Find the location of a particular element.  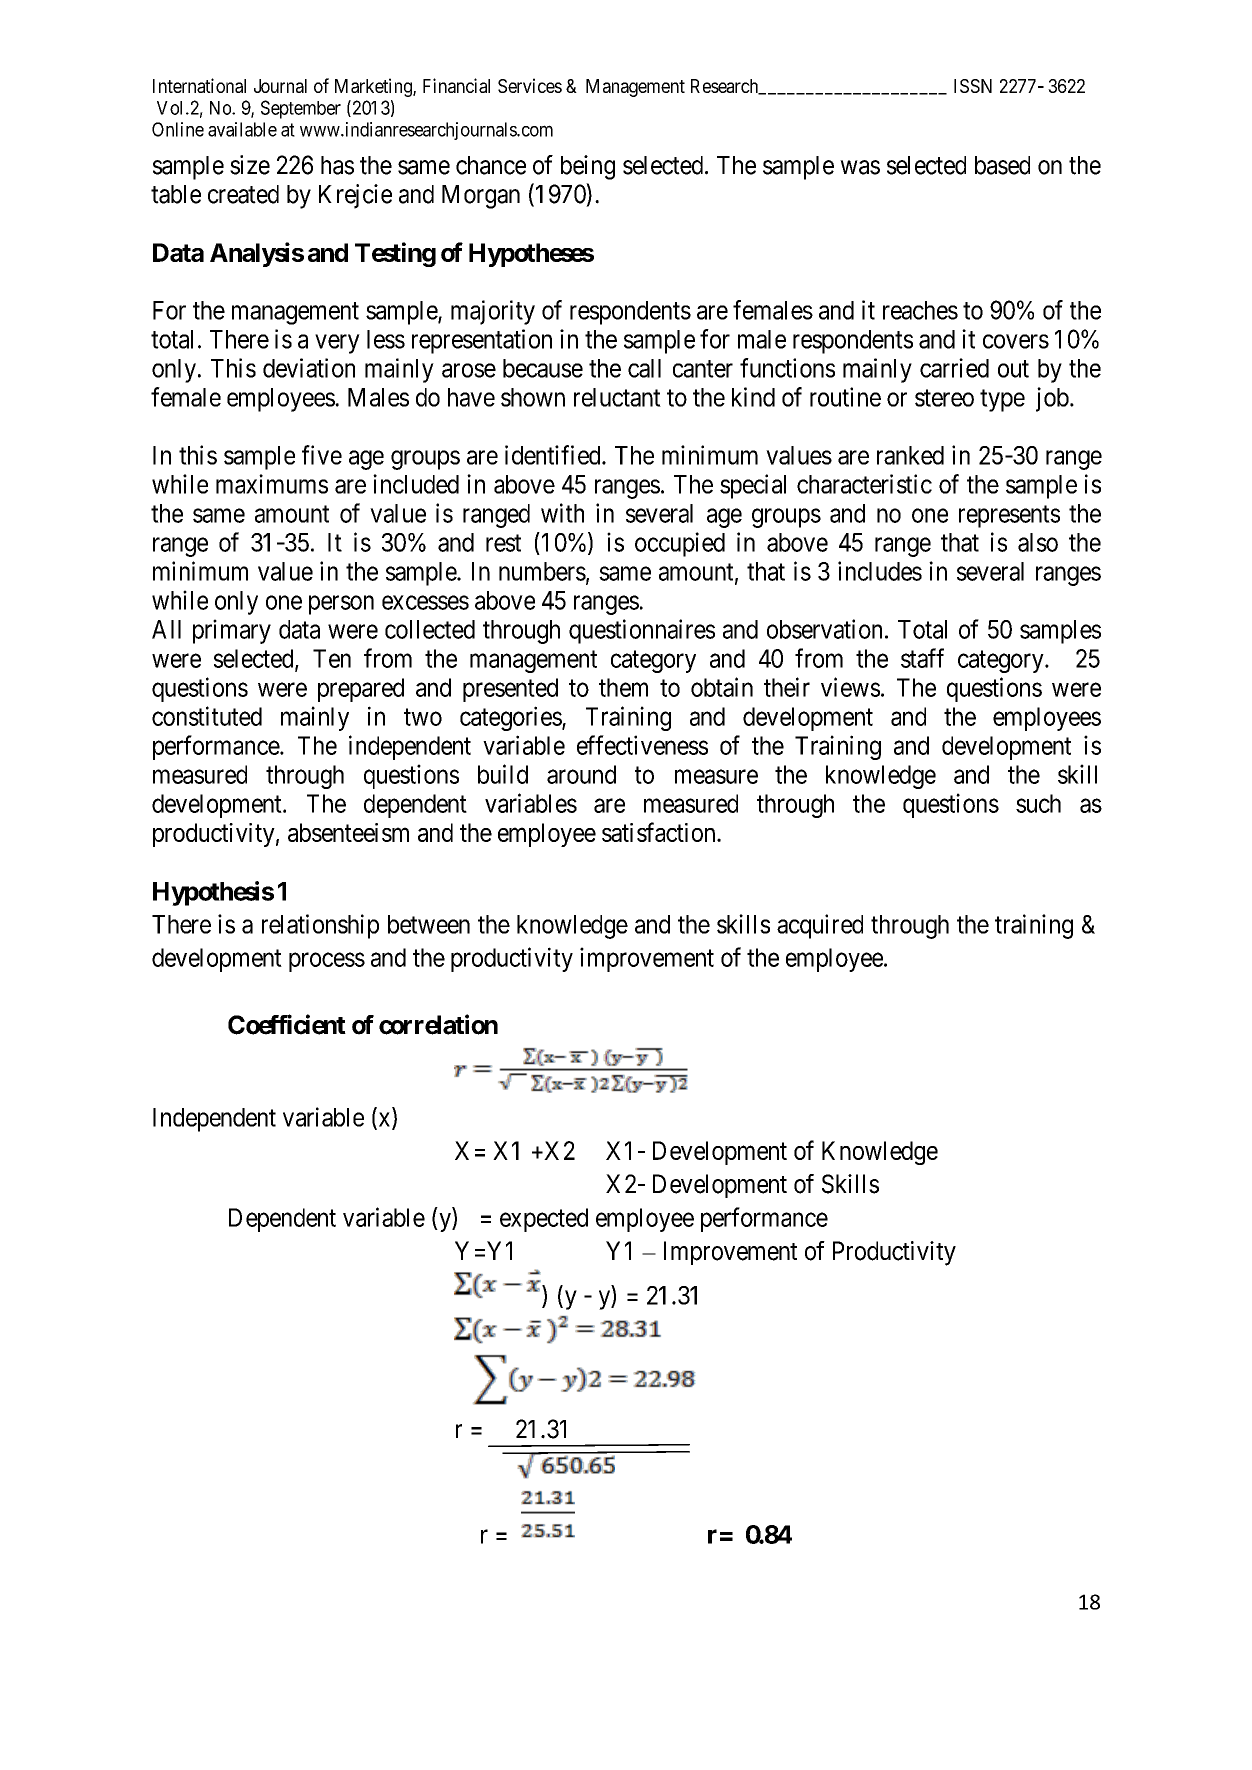

being is located at coordinates (588, 167).
